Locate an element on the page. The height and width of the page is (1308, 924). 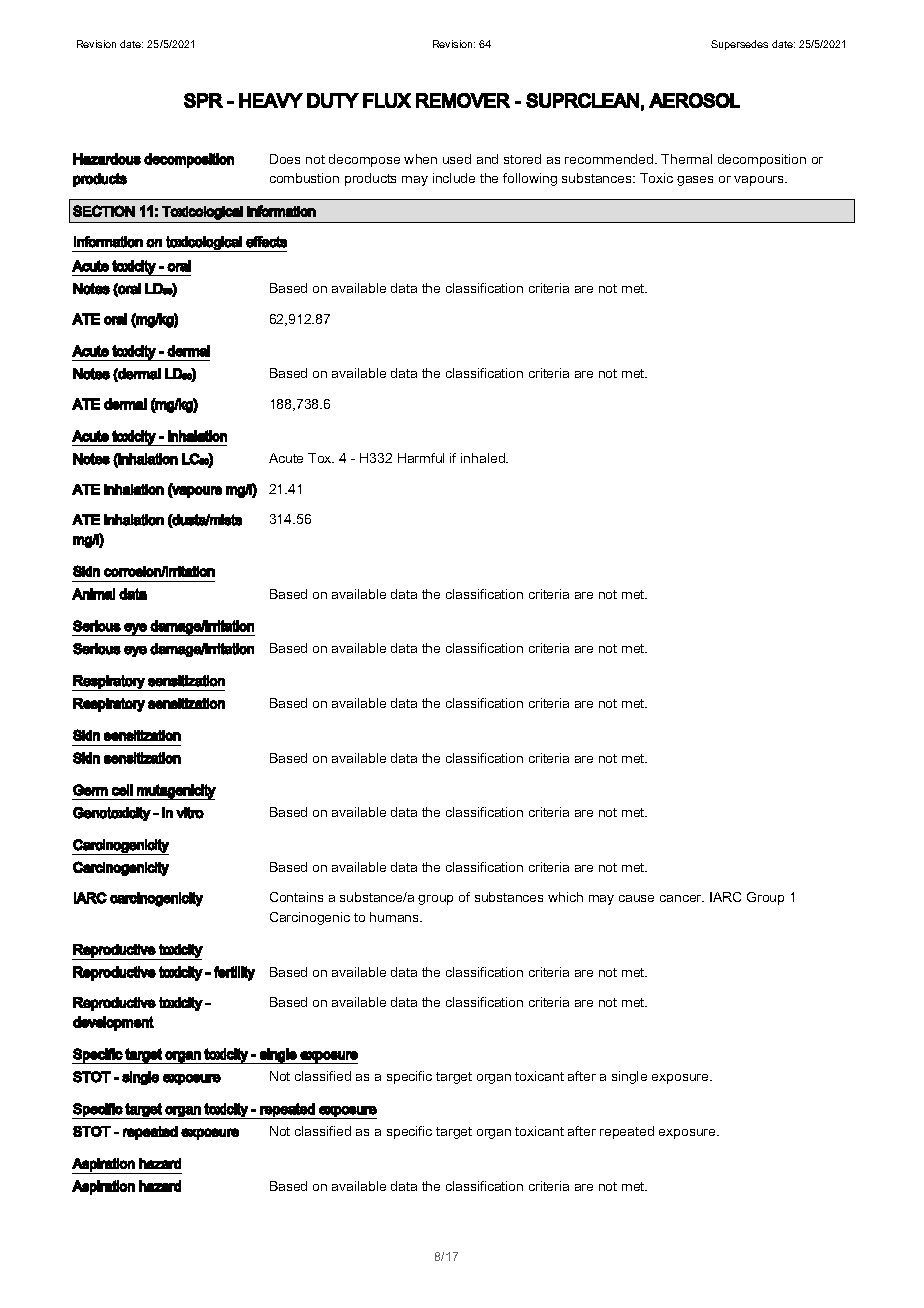
Harmful is located at coordinates (421, 458).
